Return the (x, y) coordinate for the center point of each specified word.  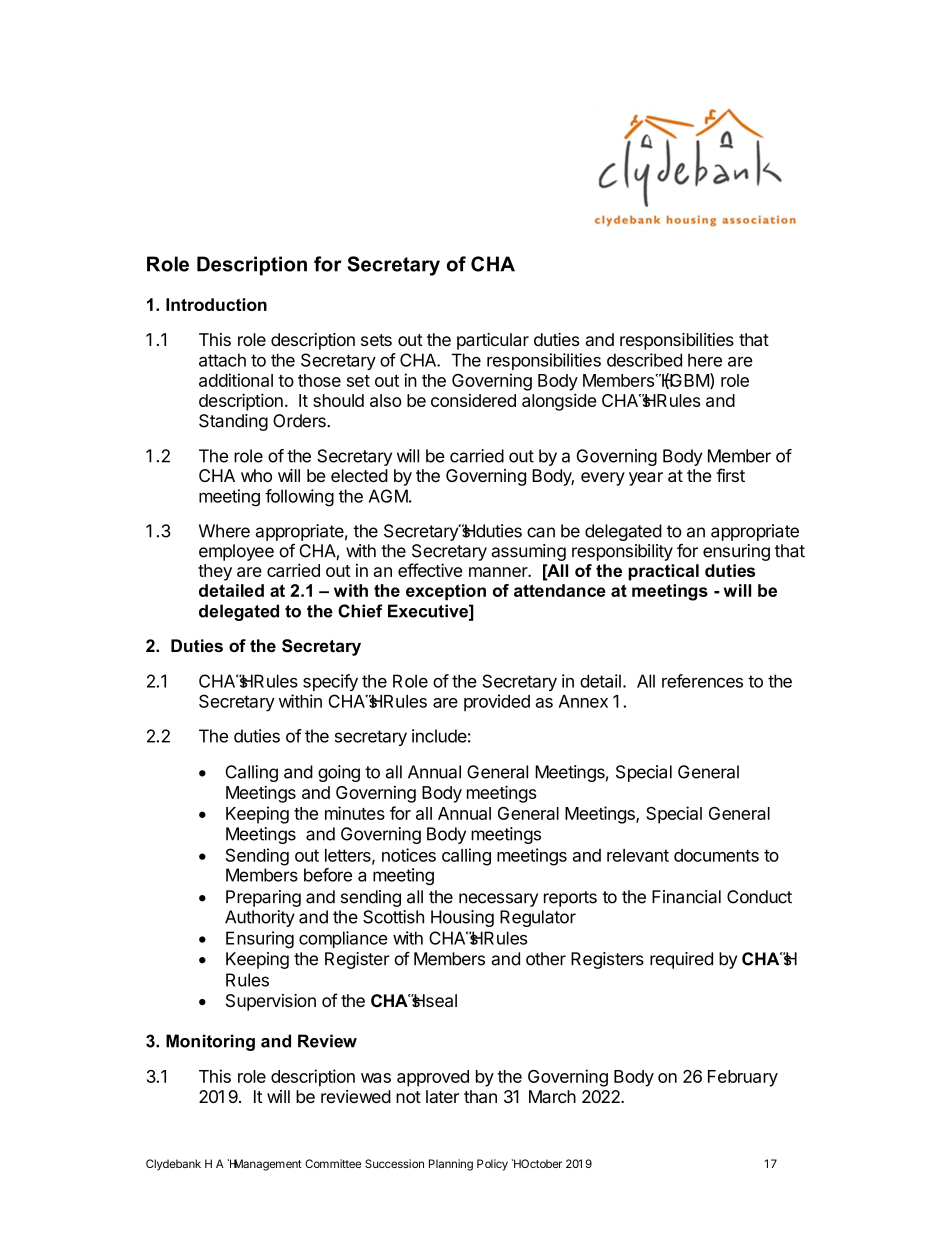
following (299, 498)
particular (493, 341)
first (730, 475)
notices (409, 855)
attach (222, 360)
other (546, 959)
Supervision (271, 1002)
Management (267, 1165)
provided (497, 702)
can (541, 532)
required (681, 960)
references (702, 681)
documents (716, 855)
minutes (355, 813)
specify (330, 682)
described (644, 360)
